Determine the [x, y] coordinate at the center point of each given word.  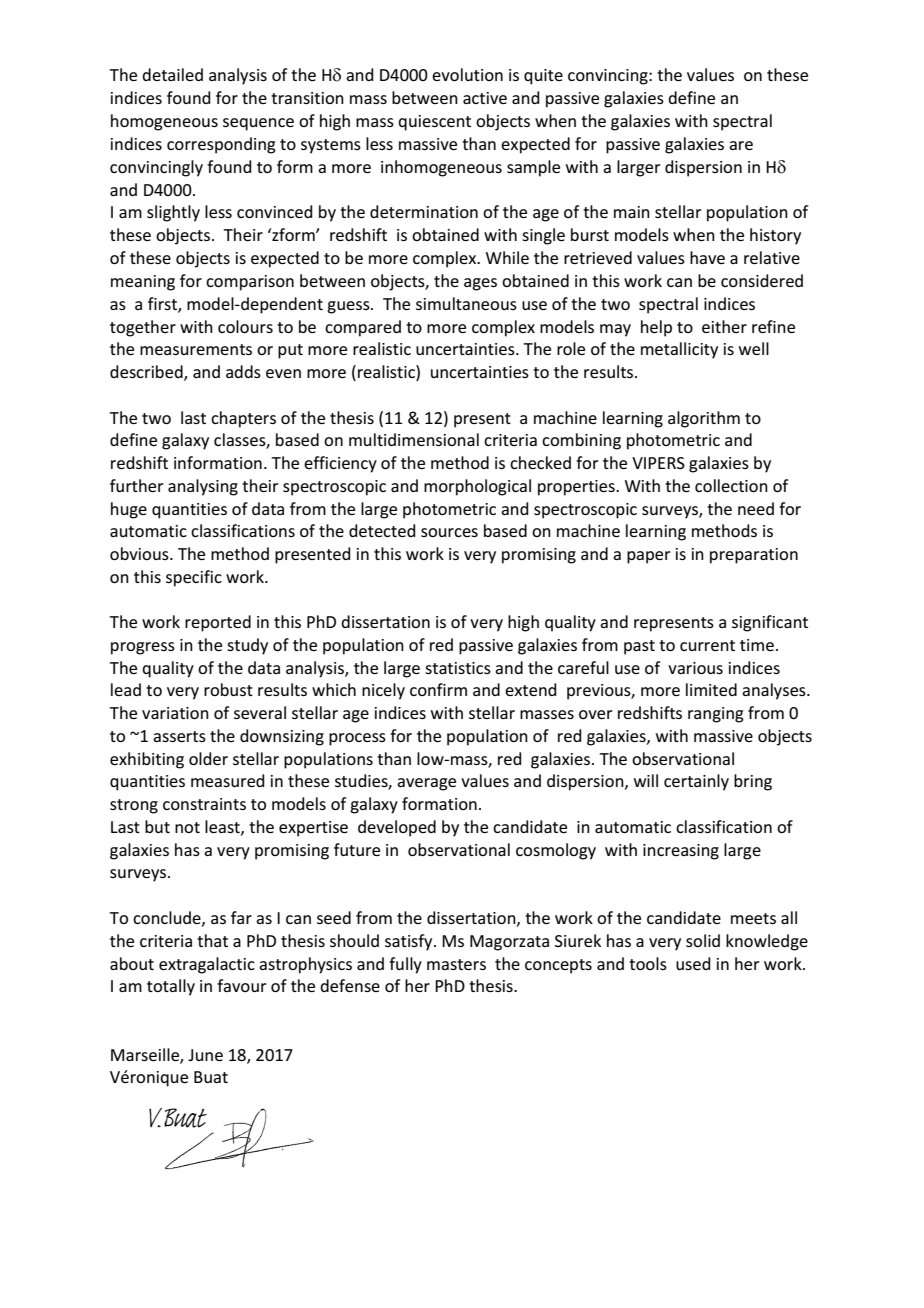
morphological [477, 487]
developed [397, 828]
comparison [250, 283]
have [707, 257]
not [187, 827]
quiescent [434, 123]
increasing [681, 852]
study [247, 646]
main [632, 212]
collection [731, 485]
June [205, 1055]
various [695, 668]
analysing [203, 487]
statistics [458, 668]
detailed [172, 74]
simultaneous [466, 303]
